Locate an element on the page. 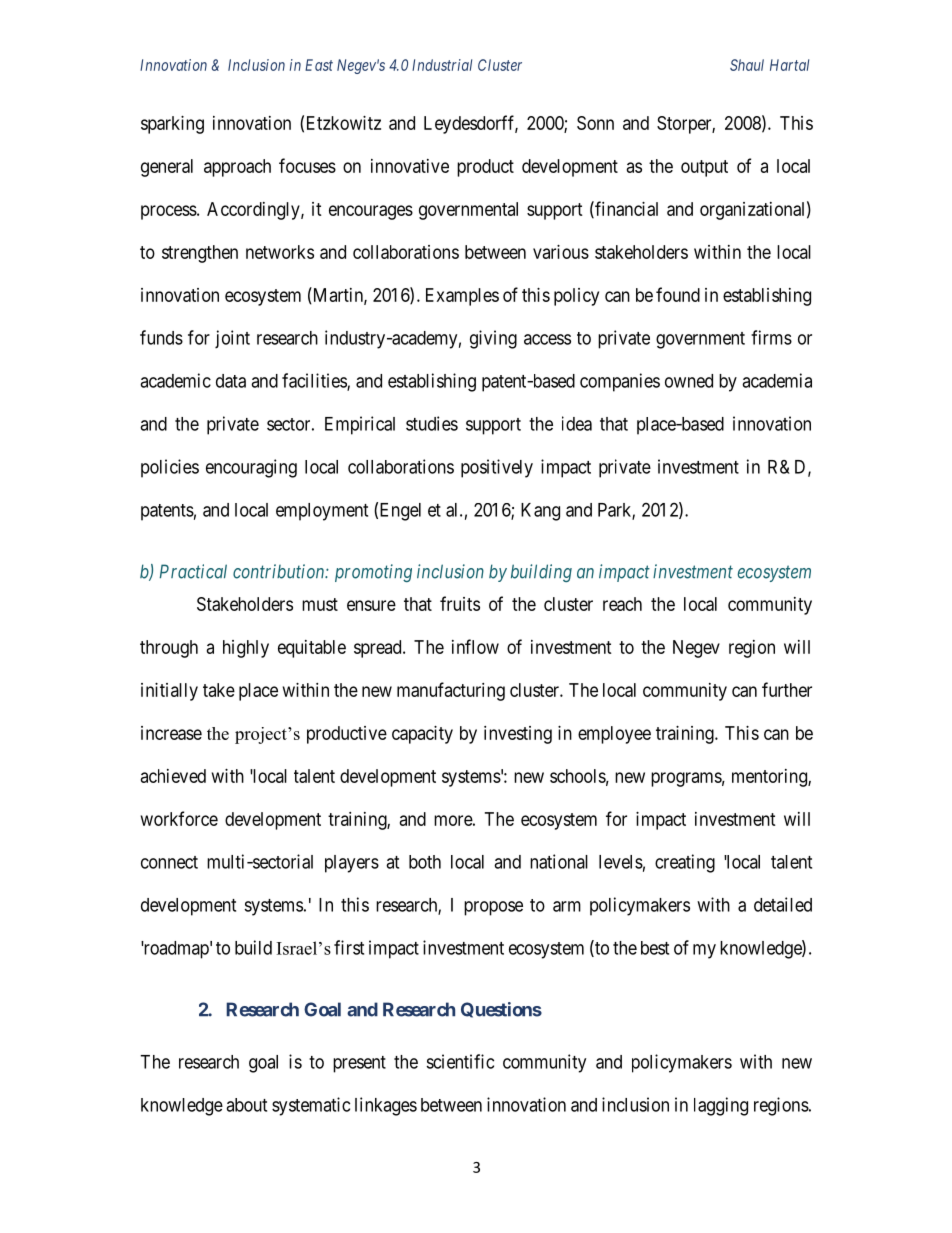 The width and height of the page is (952, 1233). investing is located at coordinates (518, 735).
